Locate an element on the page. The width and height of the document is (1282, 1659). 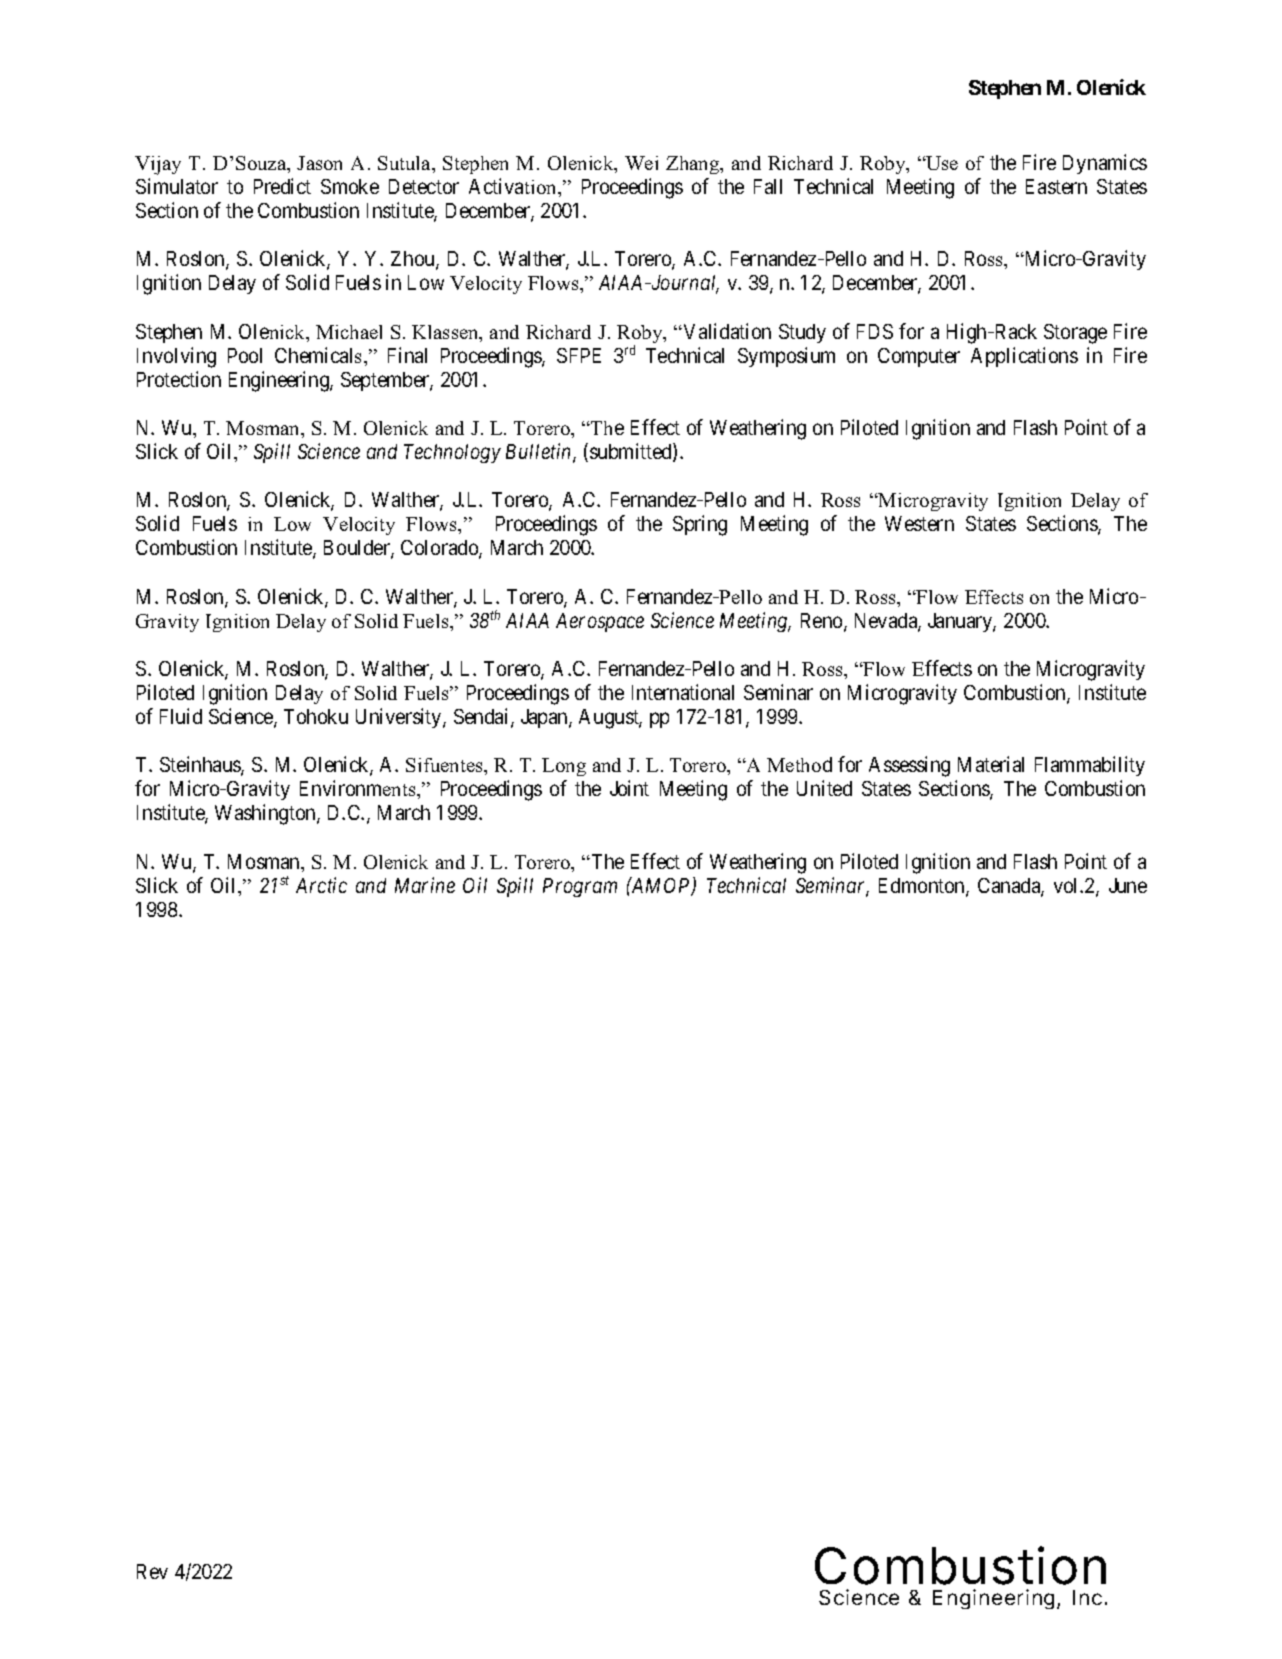
Inc is located at coordinates (1087, 1597).
